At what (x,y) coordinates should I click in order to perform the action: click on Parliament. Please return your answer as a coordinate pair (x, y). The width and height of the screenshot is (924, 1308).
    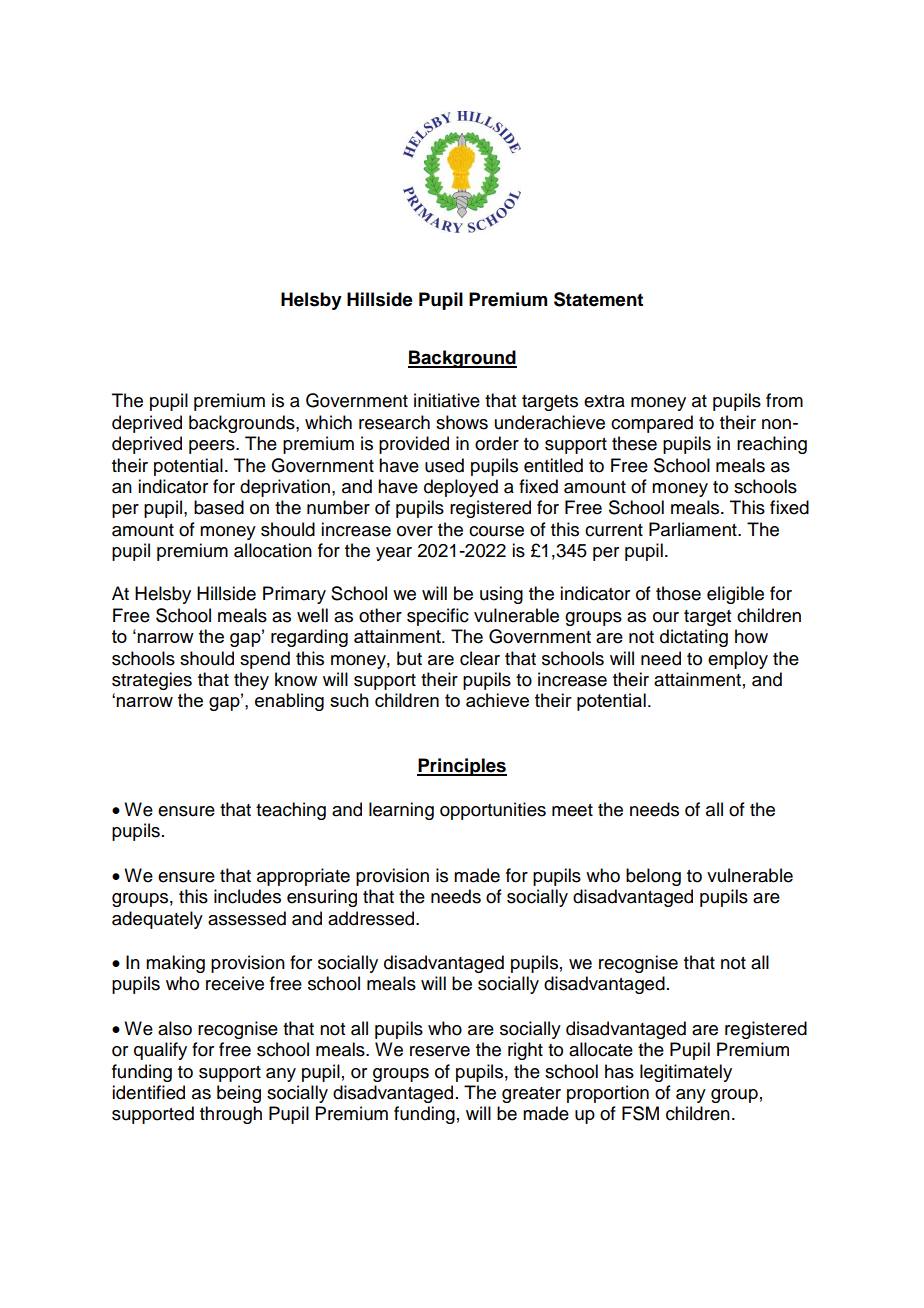
    Looking at the image, I should click on (694, 529).
